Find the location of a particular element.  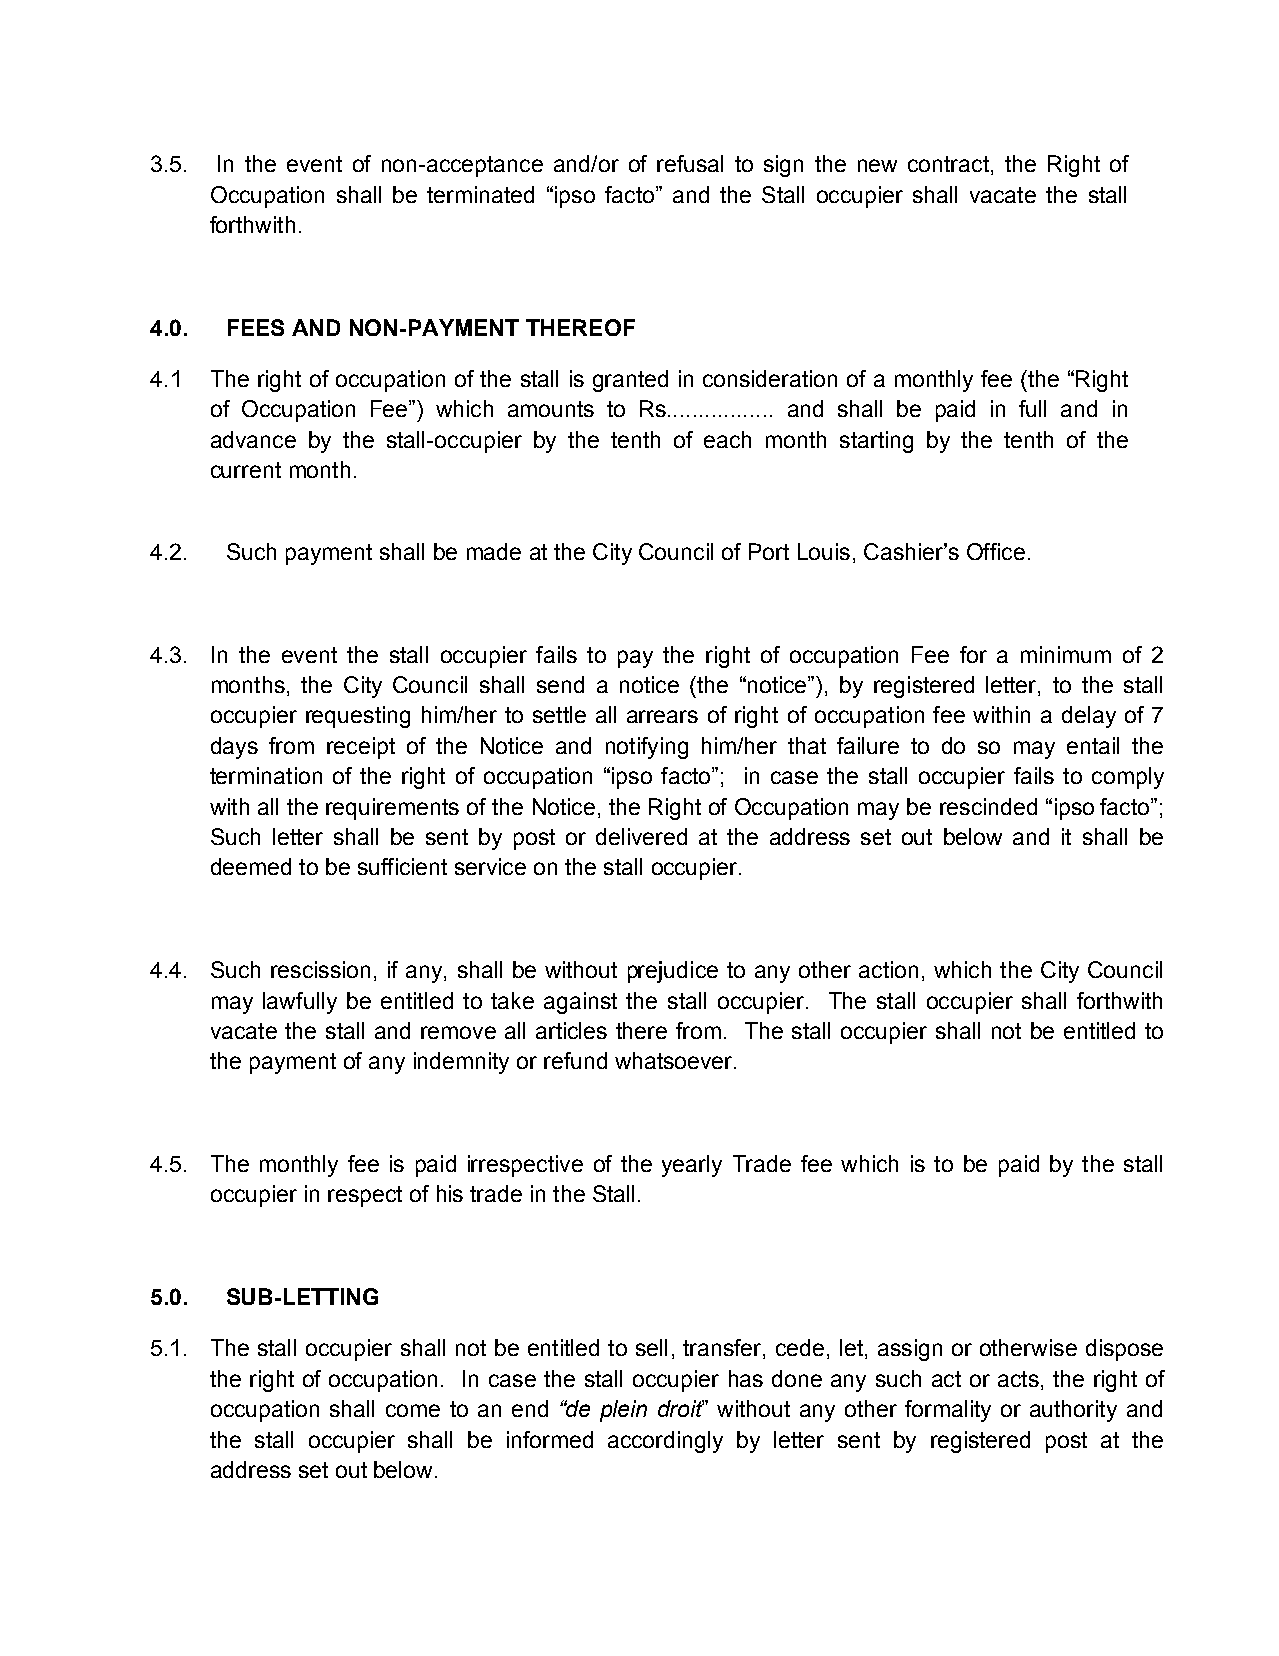

rescinded is located at coordinates (988, 806).
